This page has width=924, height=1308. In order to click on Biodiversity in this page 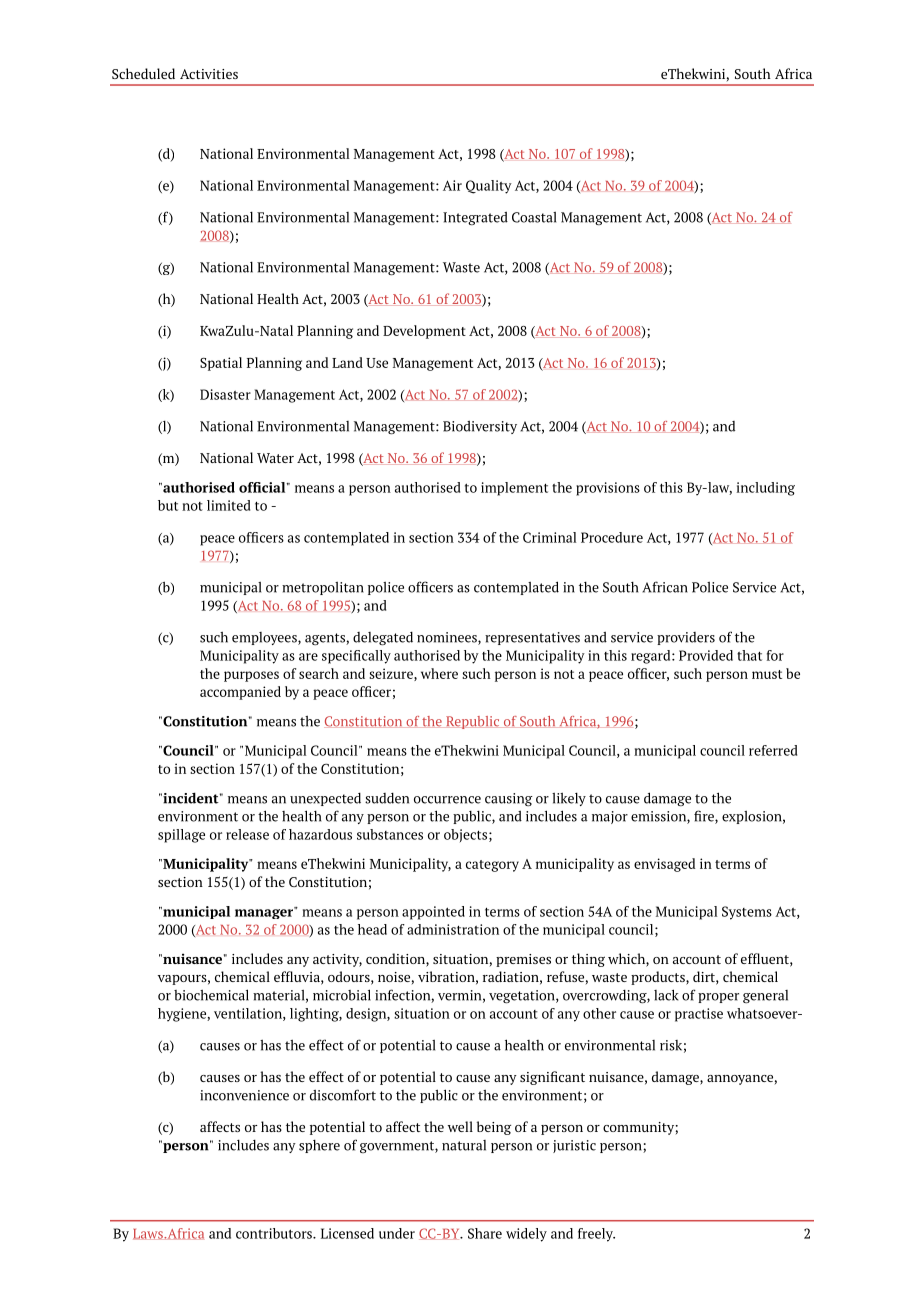, I will do `click(480, 427)`.
